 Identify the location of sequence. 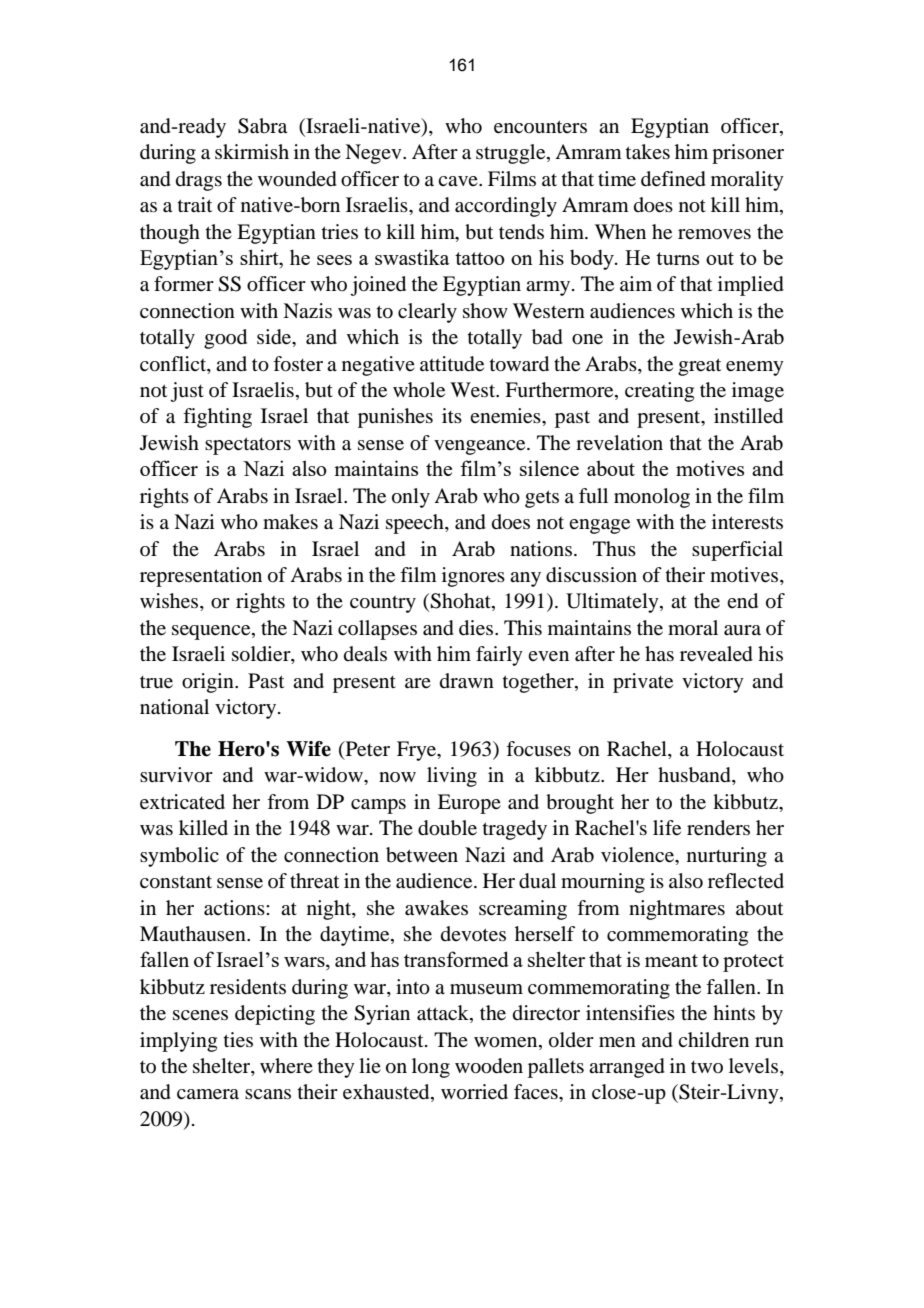
(212, 632).
